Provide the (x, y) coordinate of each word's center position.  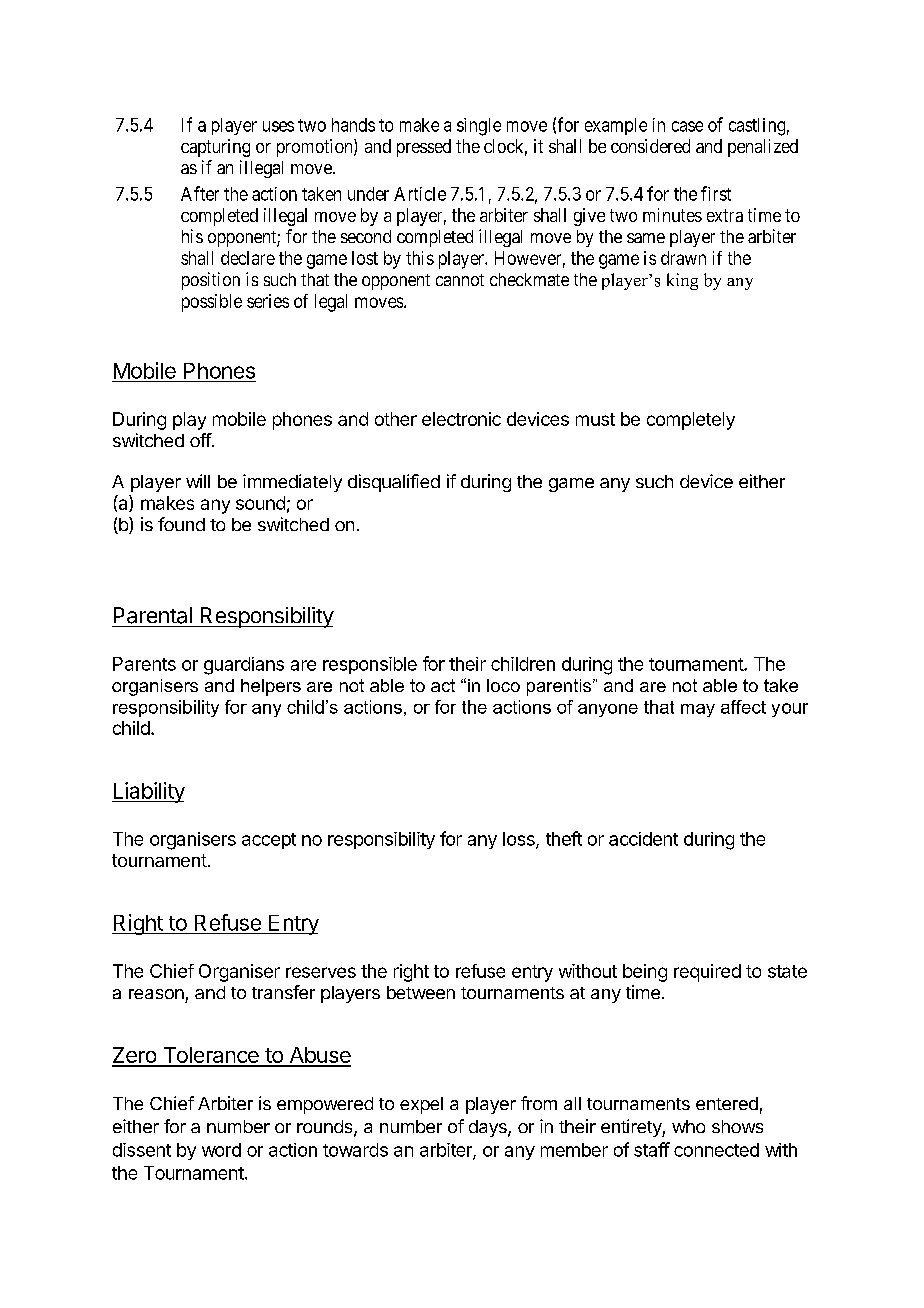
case (687, 126)
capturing (215, 148)
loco (503, 685)
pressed (424, 148)
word (221, 1150)
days (489, 1128)
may (698, 710)
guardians (244, 666)
